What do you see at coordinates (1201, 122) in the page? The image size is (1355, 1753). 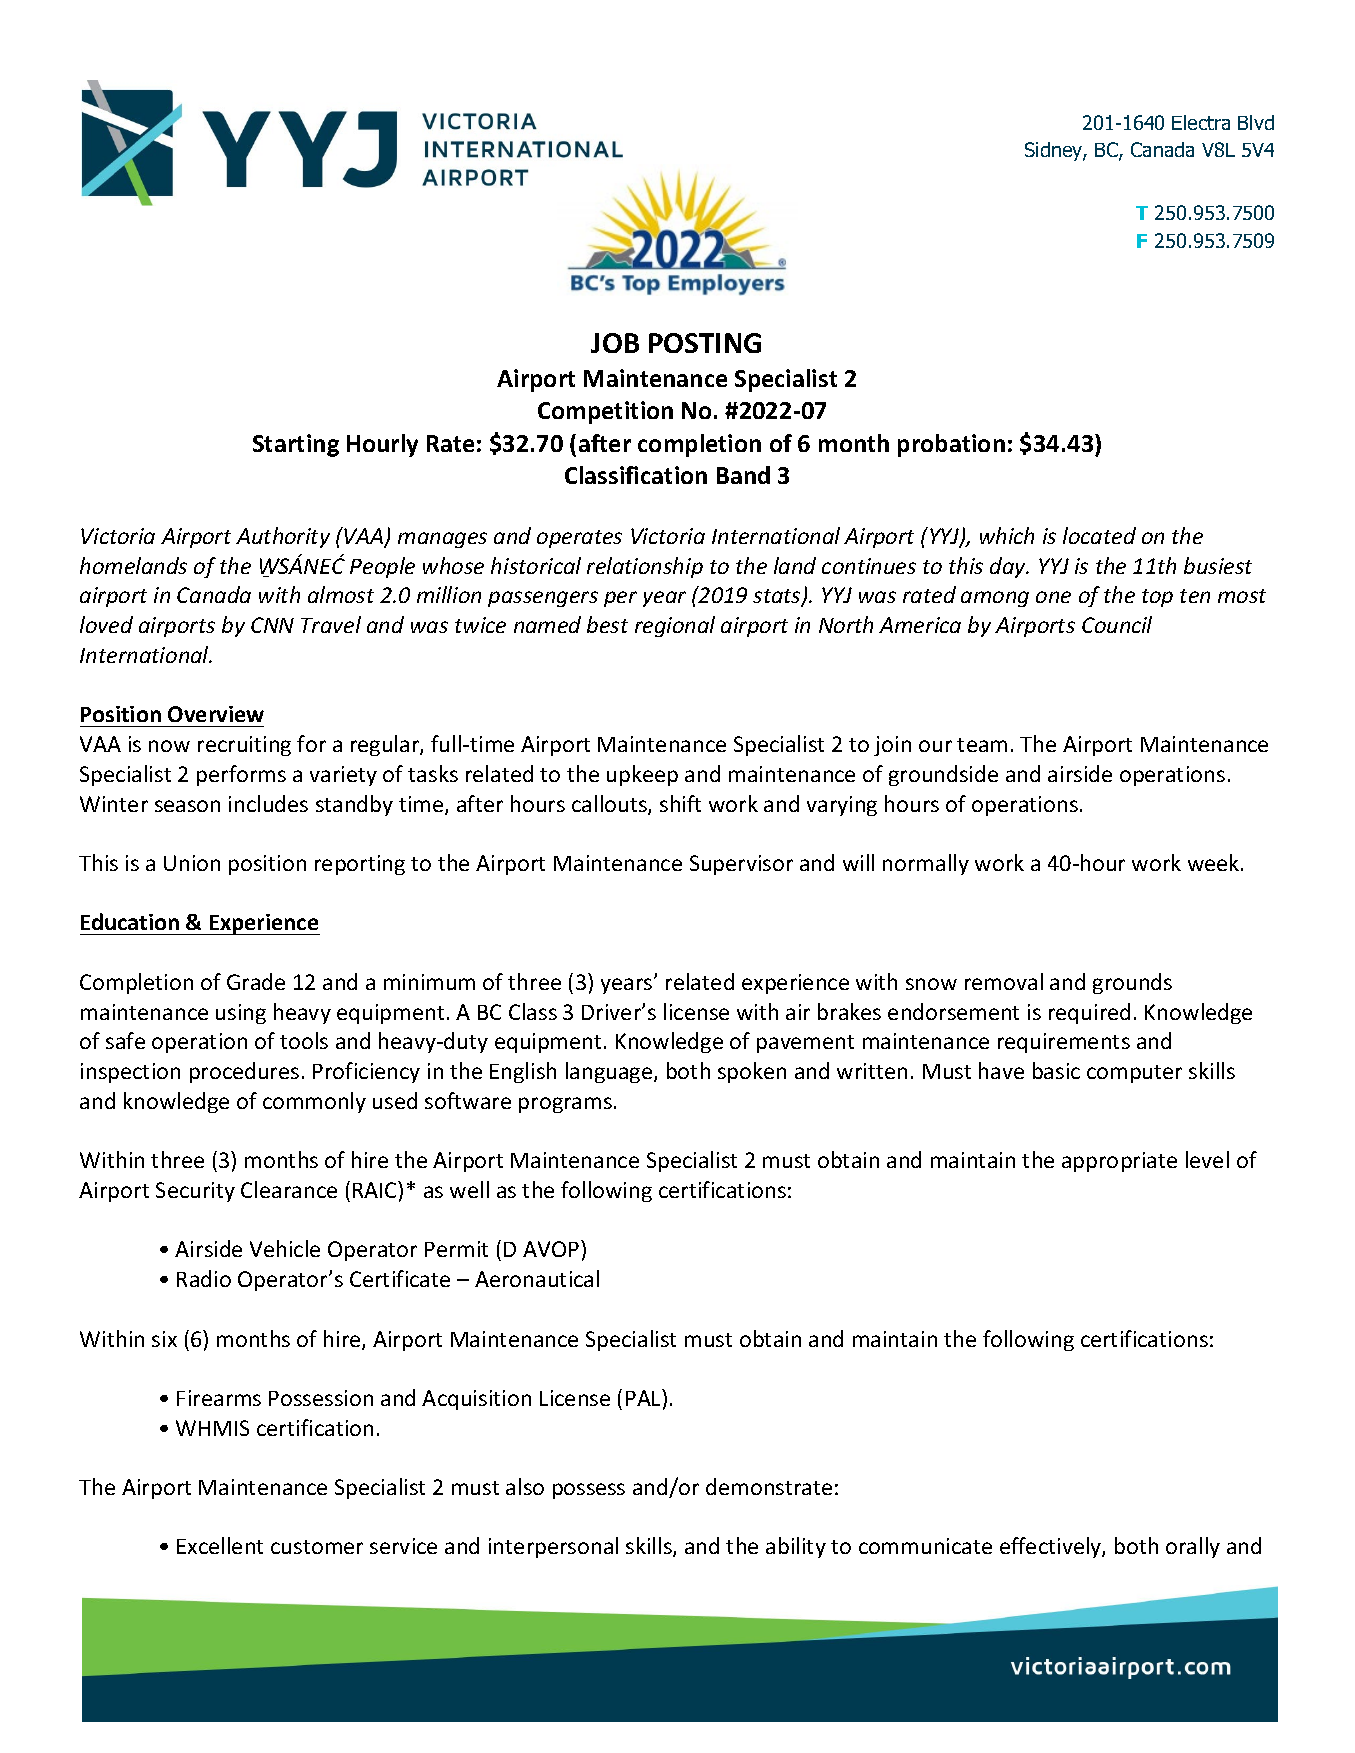 I see `Electra` at bounding box center [1201, 122].
